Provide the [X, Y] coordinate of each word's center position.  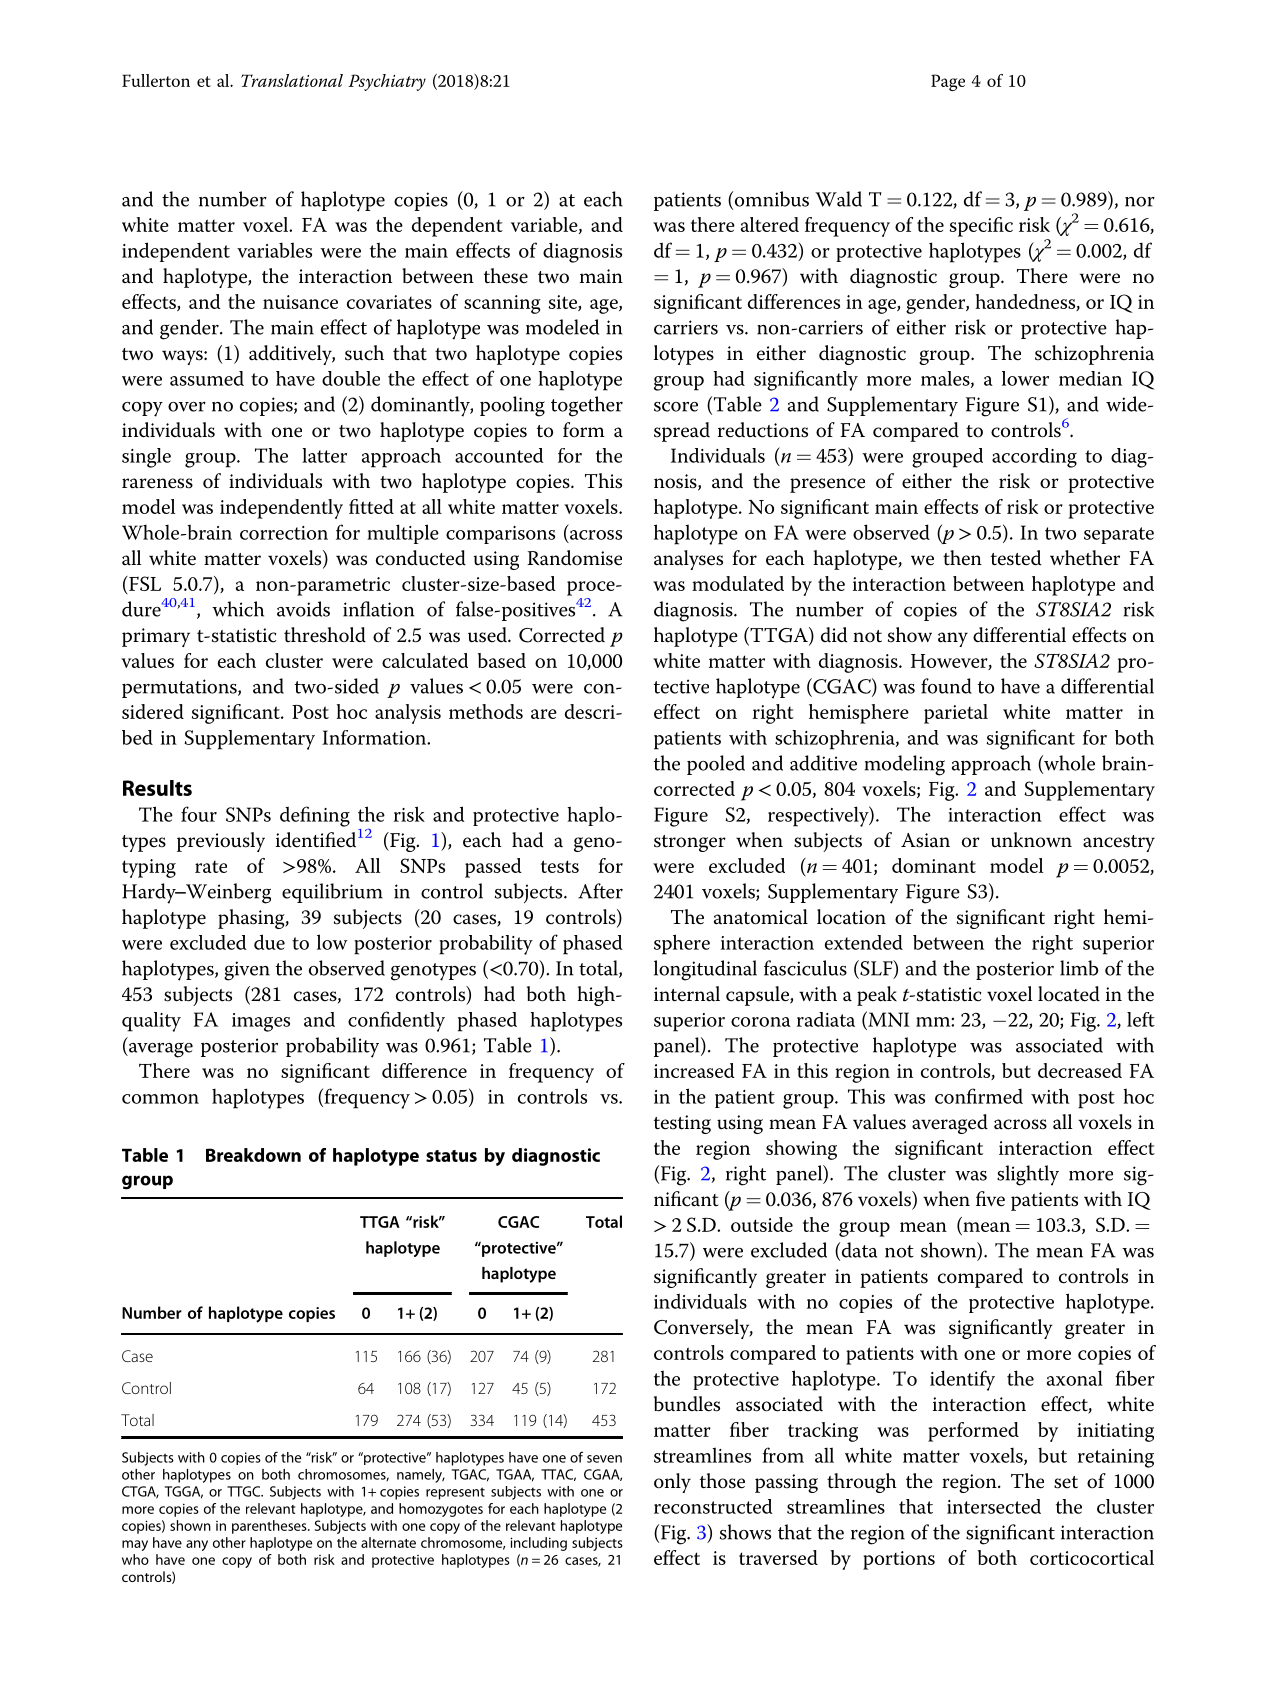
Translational [292, 80]
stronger [690, 843]
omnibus [770, 200]
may [135, 1545]
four [199, 814]
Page [948, 82]
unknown [1031, 840]
